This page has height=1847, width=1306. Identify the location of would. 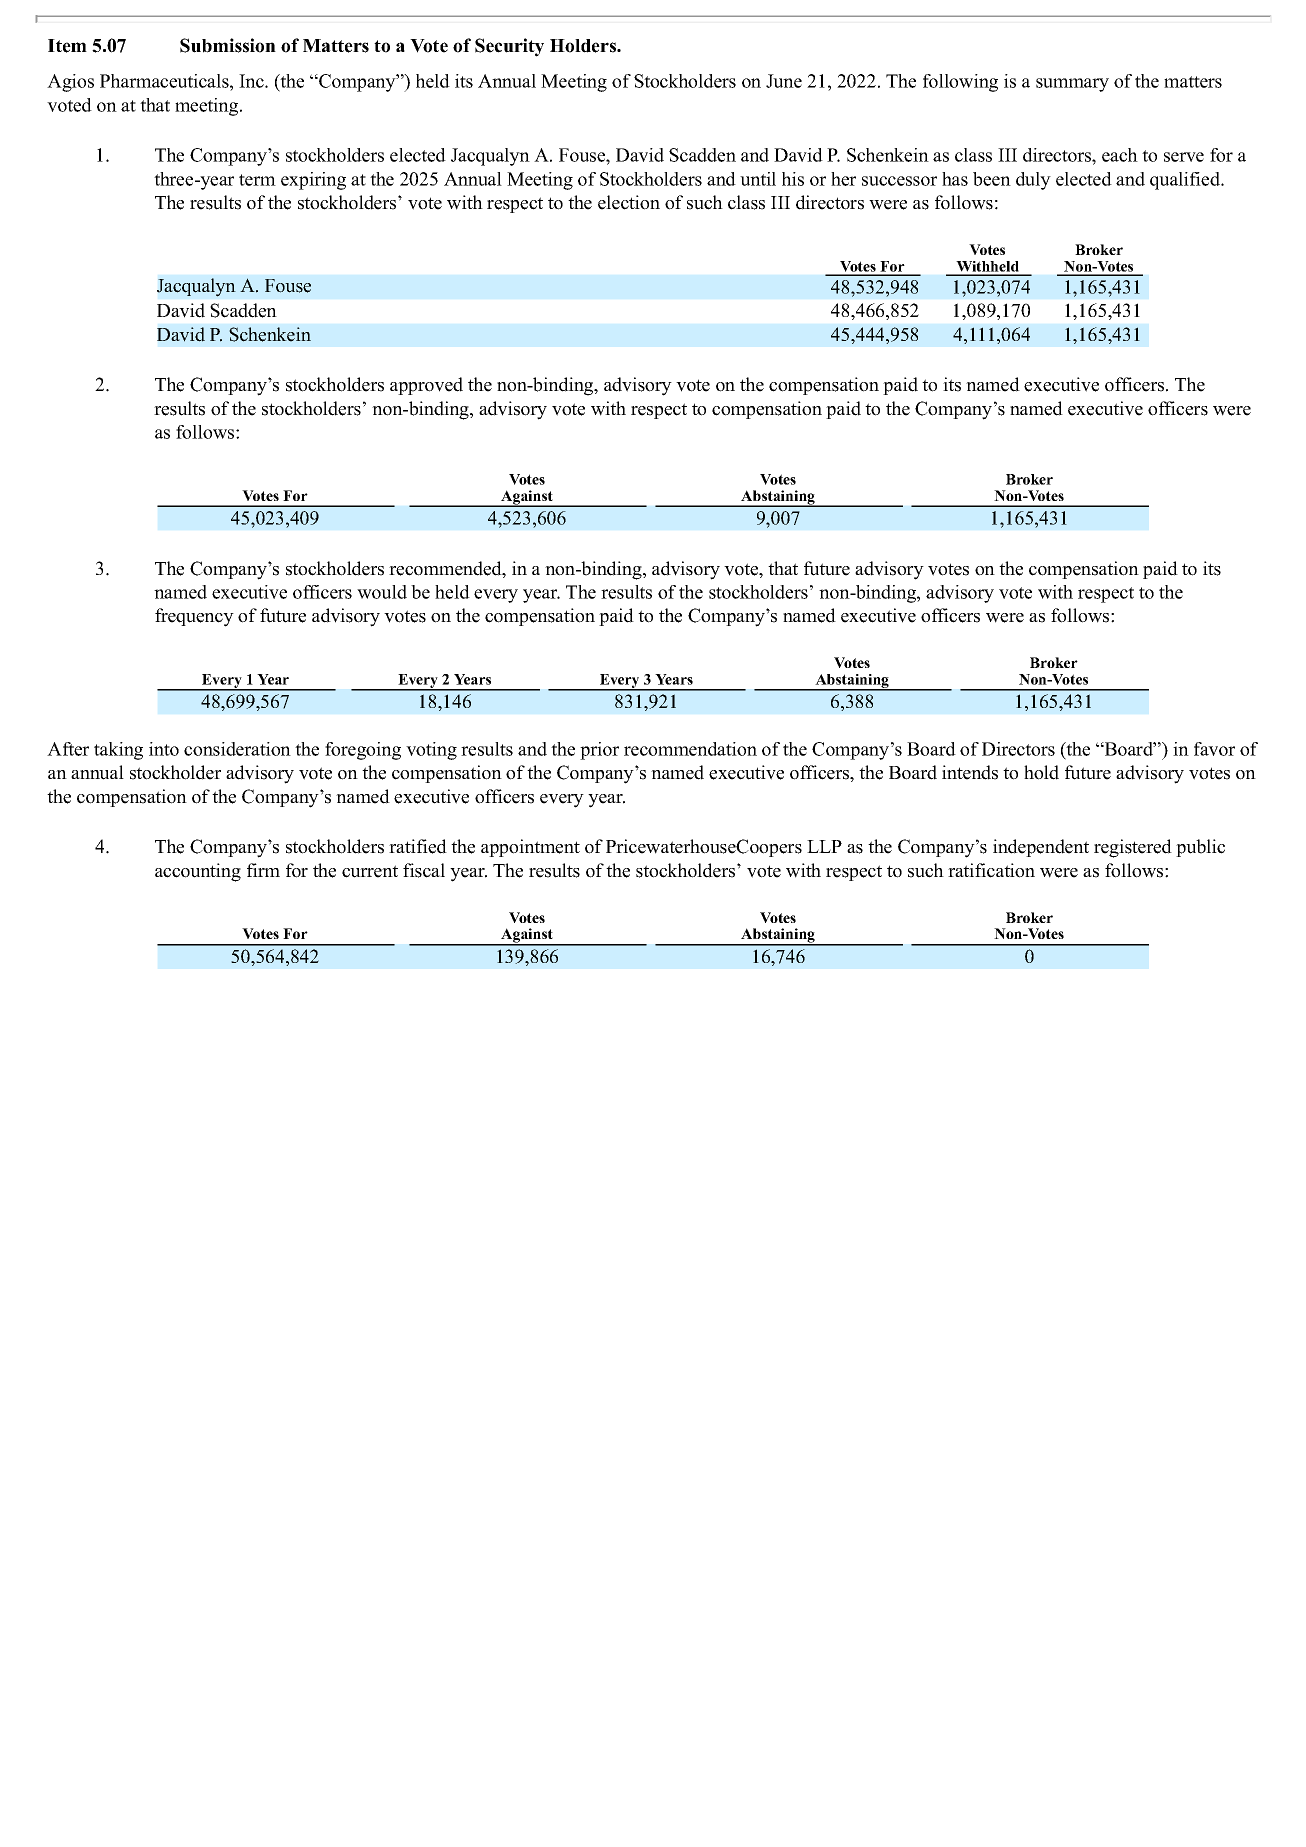
(382, 592).
